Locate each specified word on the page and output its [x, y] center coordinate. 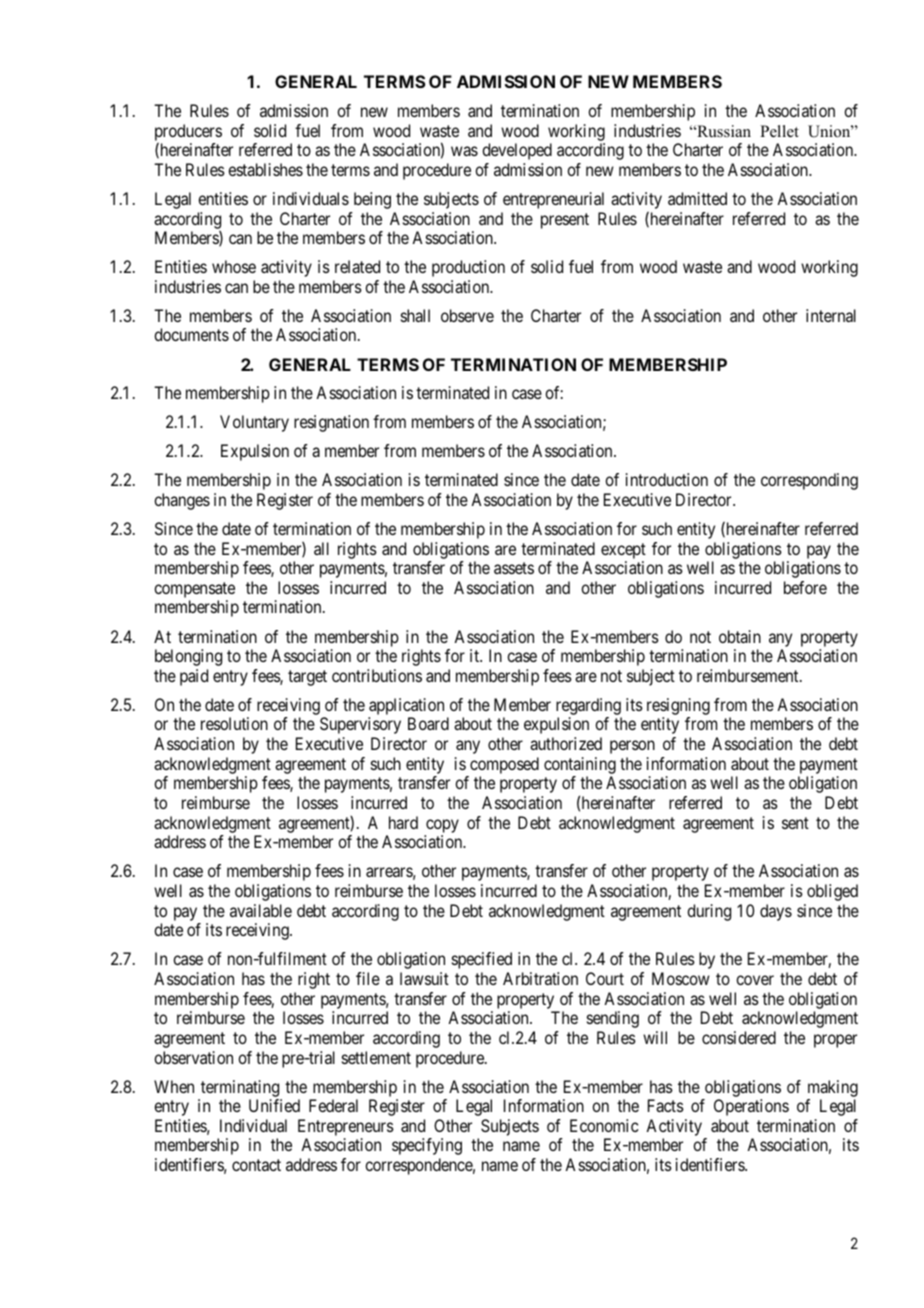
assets [514, 568]
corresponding [809, 481]
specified [482, 960]
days [776, 912]
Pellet [779, 131]
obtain [740, 636]
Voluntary [254, 423]
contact [256, 1165]
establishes [265, 169]
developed [517, 151]
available [261, 910]
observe [467, 315]
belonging [188, 657]
